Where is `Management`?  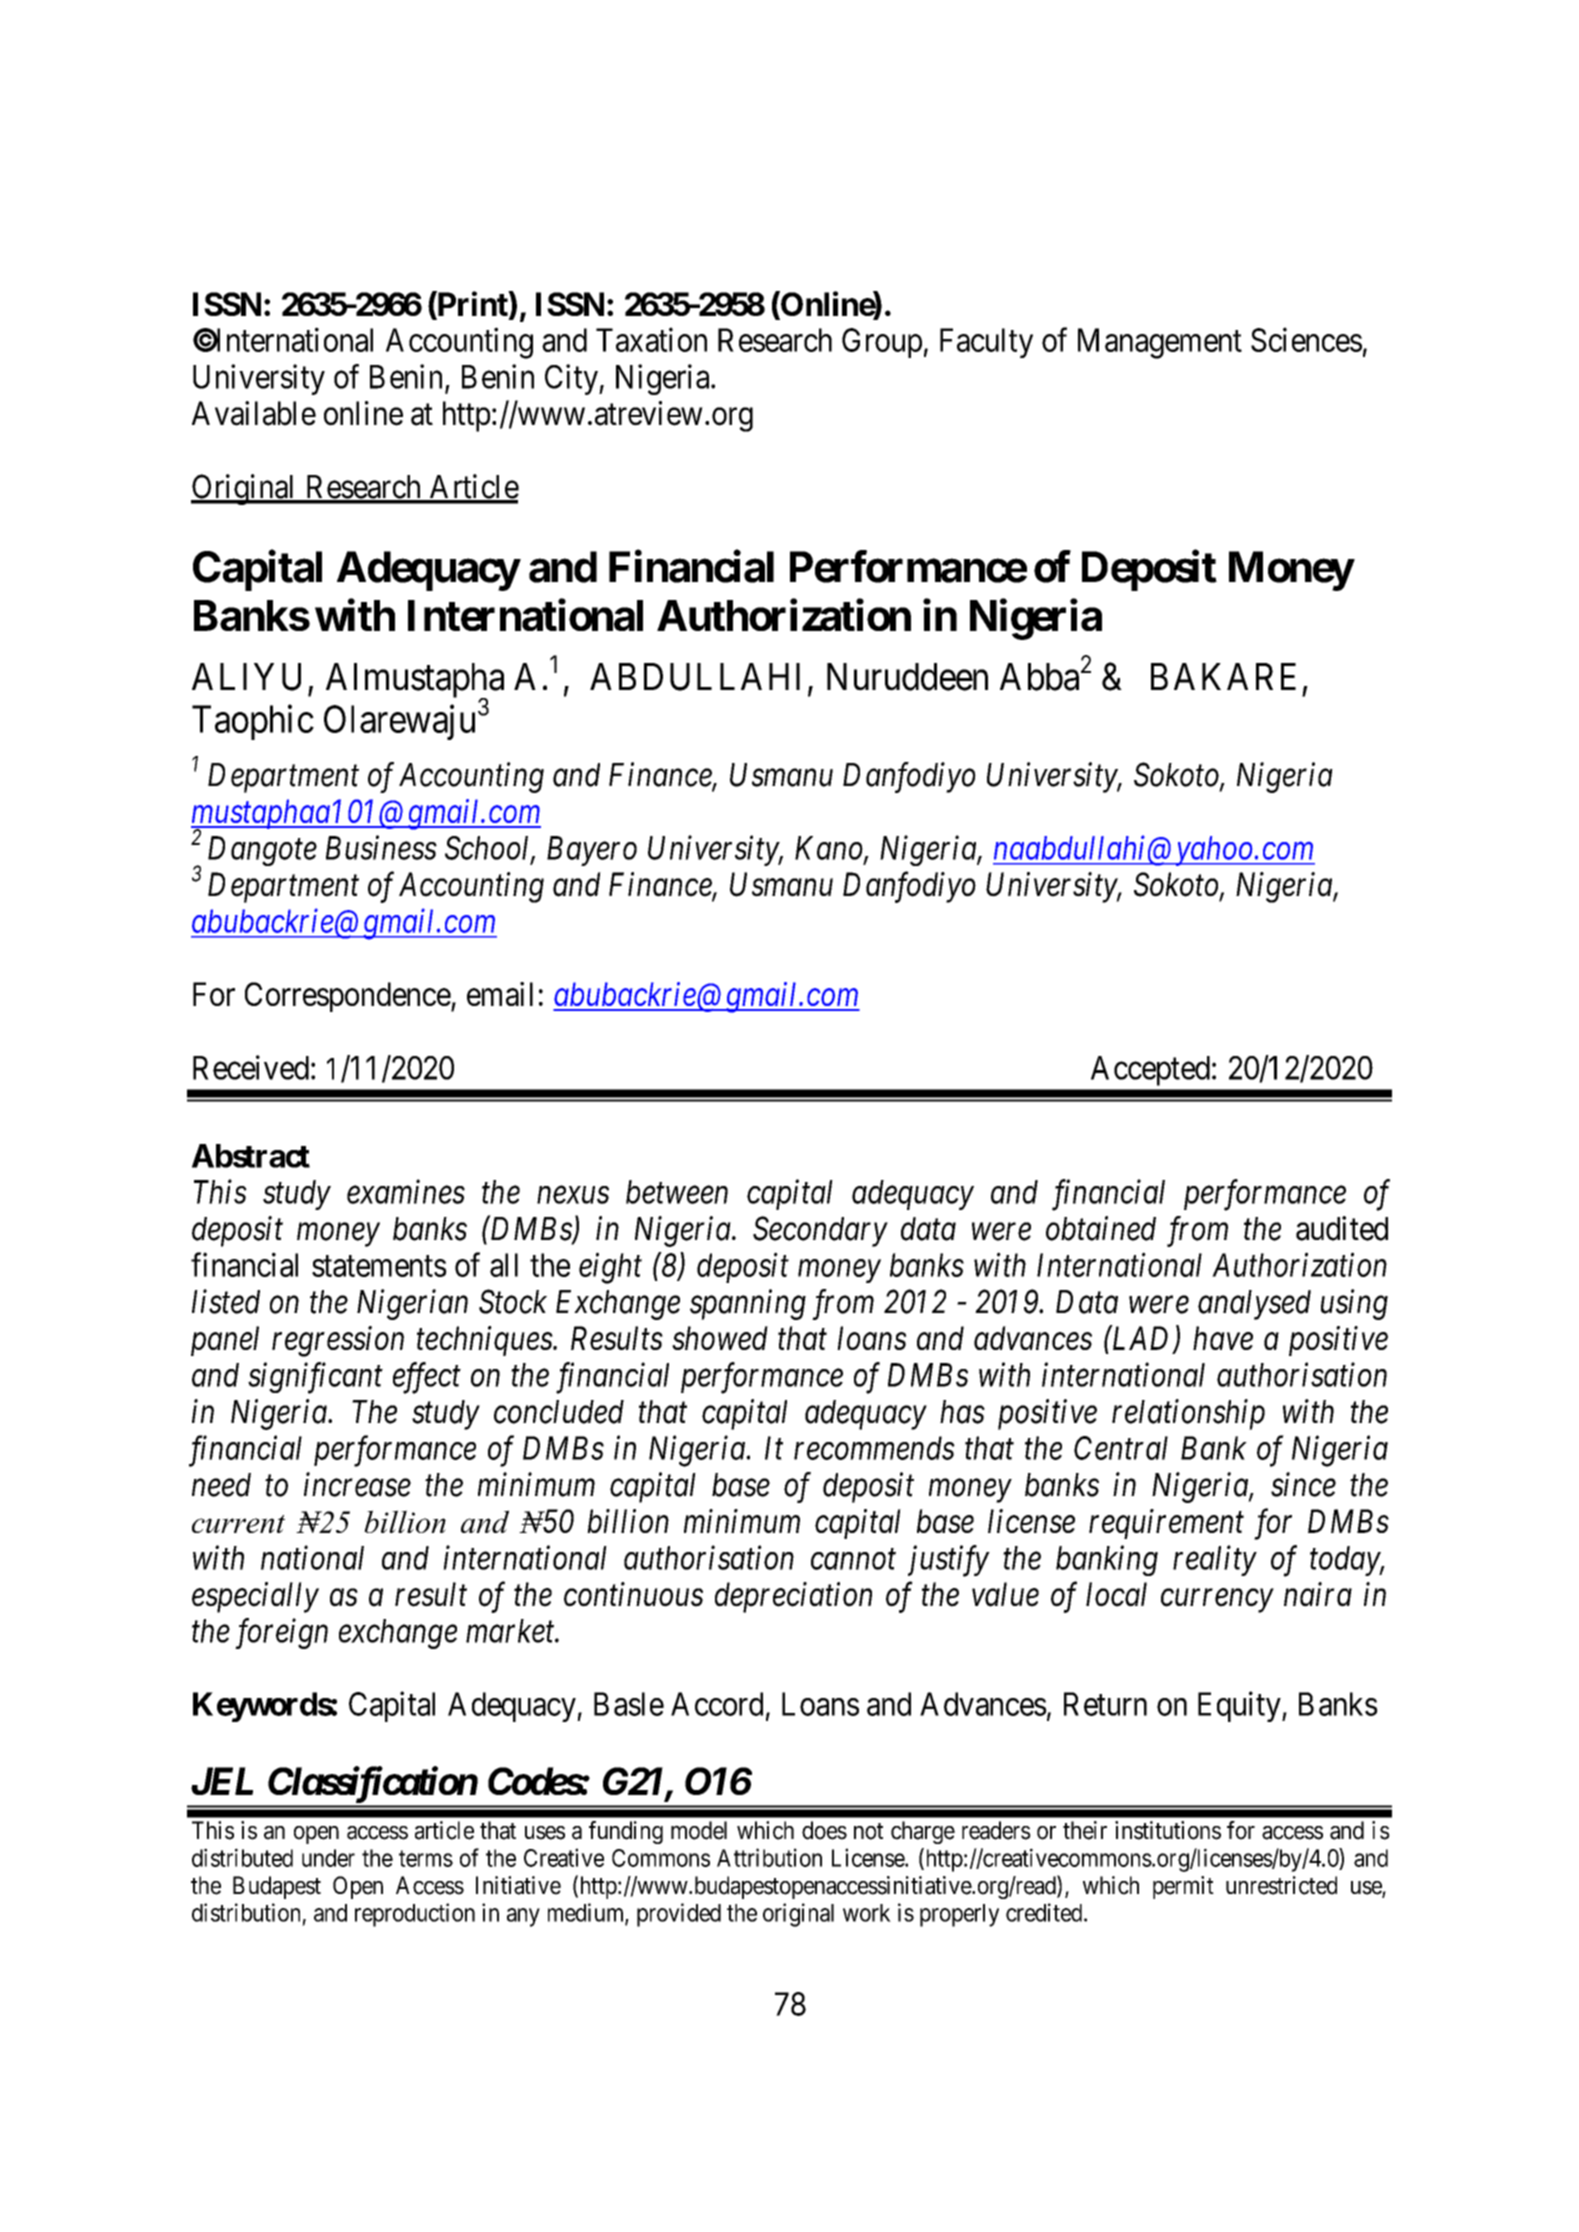 Management is located at coordinates (1160, 343).
